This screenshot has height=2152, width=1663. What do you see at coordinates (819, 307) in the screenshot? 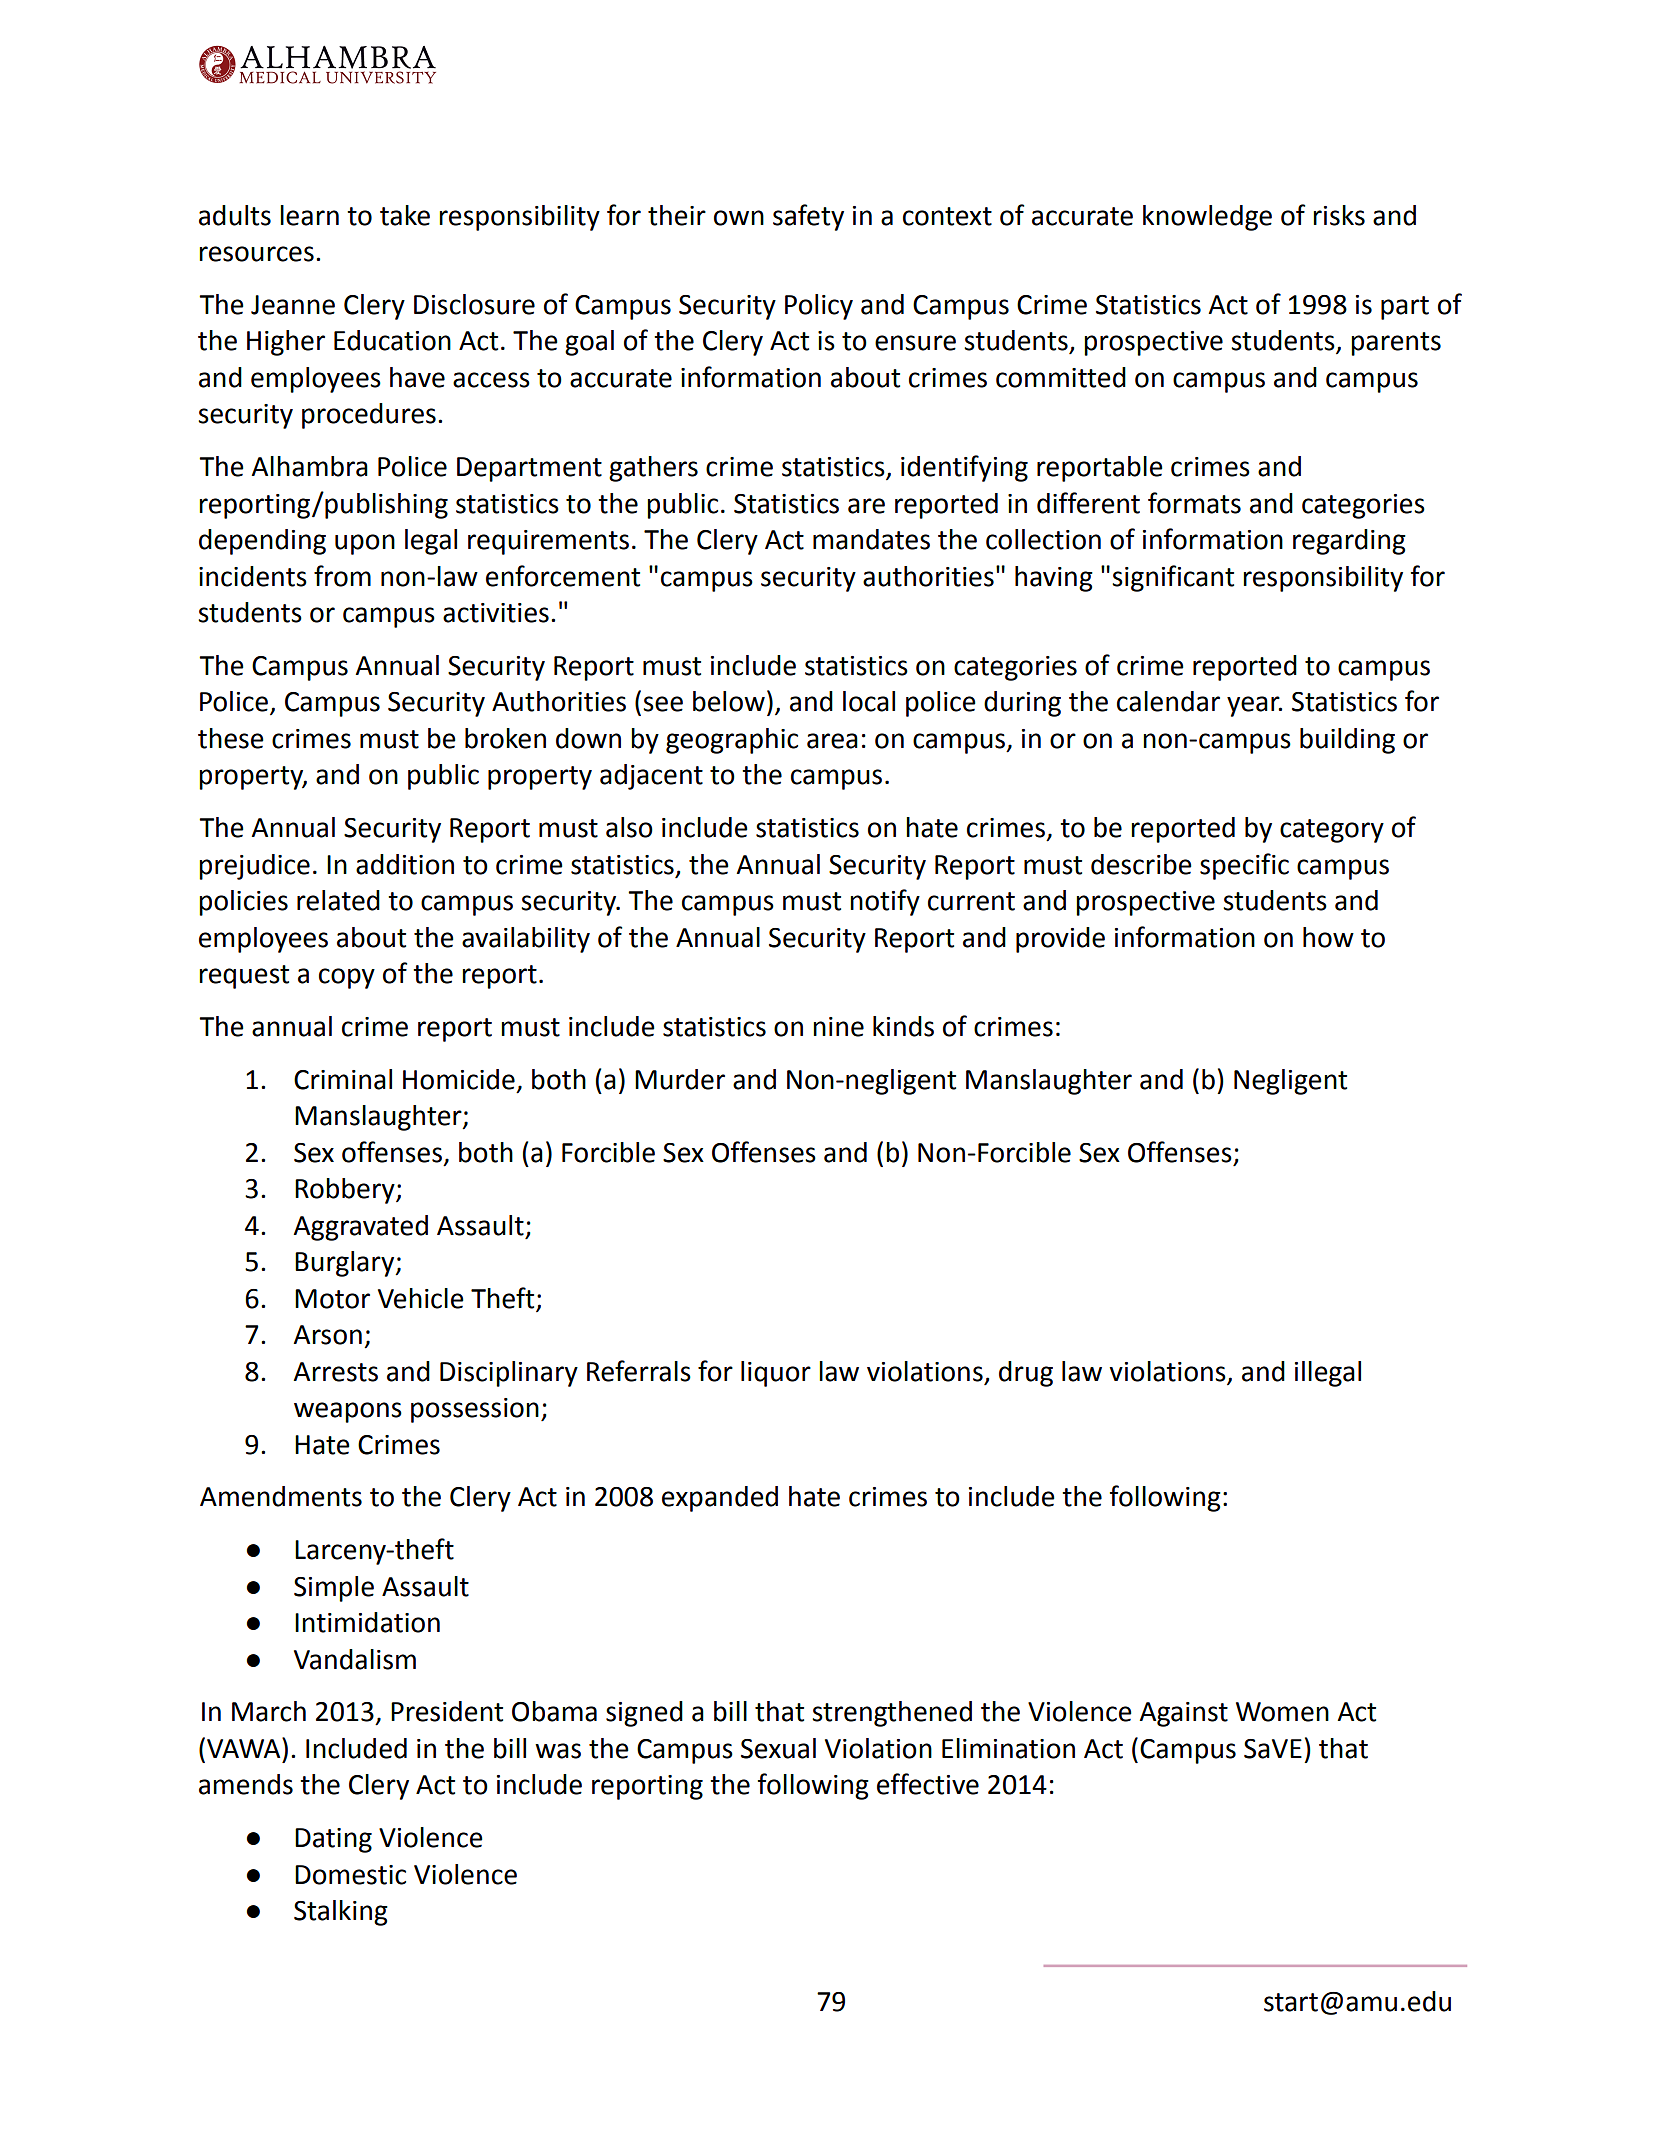
I see `Policy` at bounding box center [819, 307].
